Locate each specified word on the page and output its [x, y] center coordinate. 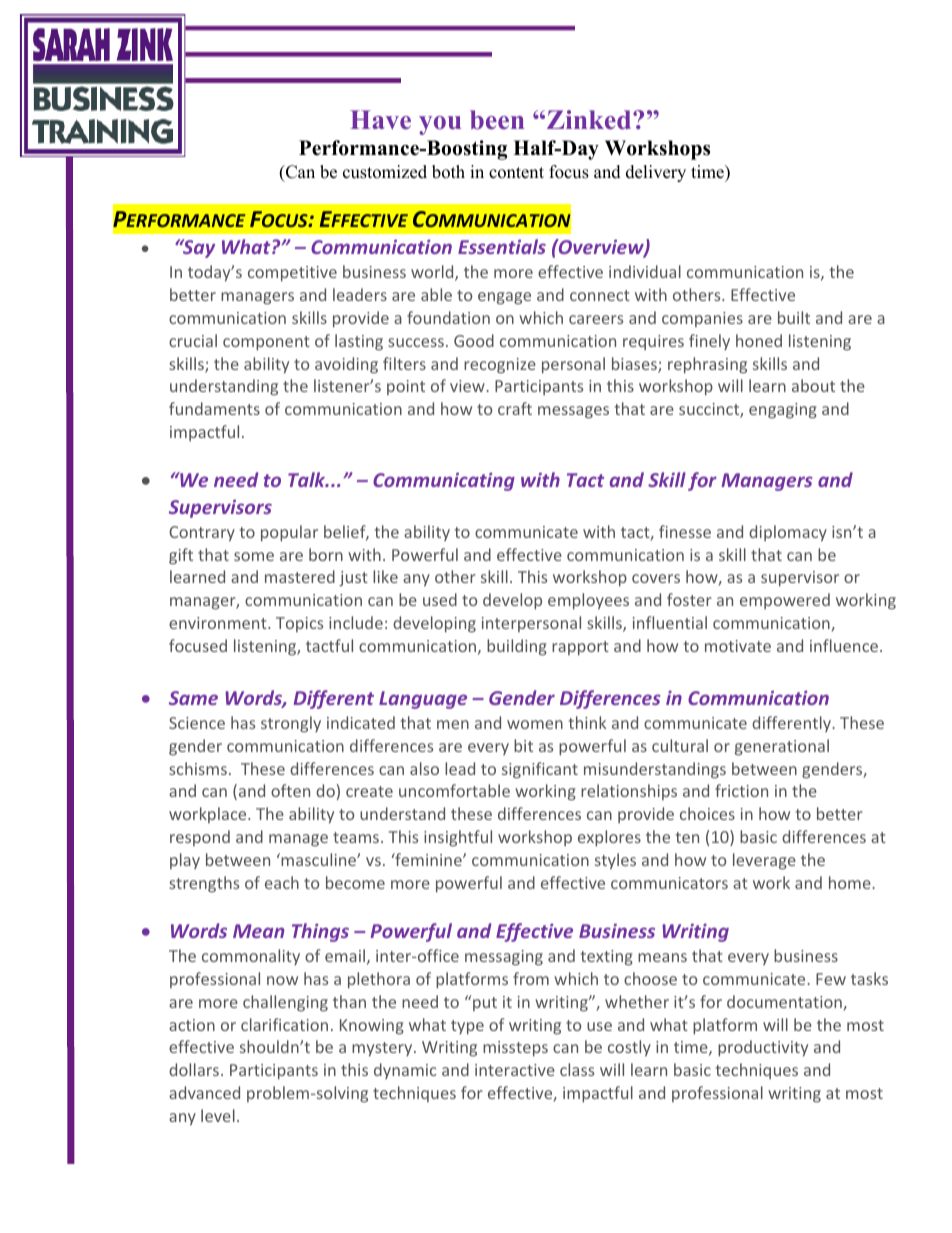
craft [515, 408]
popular [289, 533]
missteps [515, 1049]
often [290, 790]
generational [782, 747]
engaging [783, 411]
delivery [656, 173]
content [516, 173]
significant [540, 770]
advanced [204, 1092]
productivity [763, 1048]
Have [380, 120]
